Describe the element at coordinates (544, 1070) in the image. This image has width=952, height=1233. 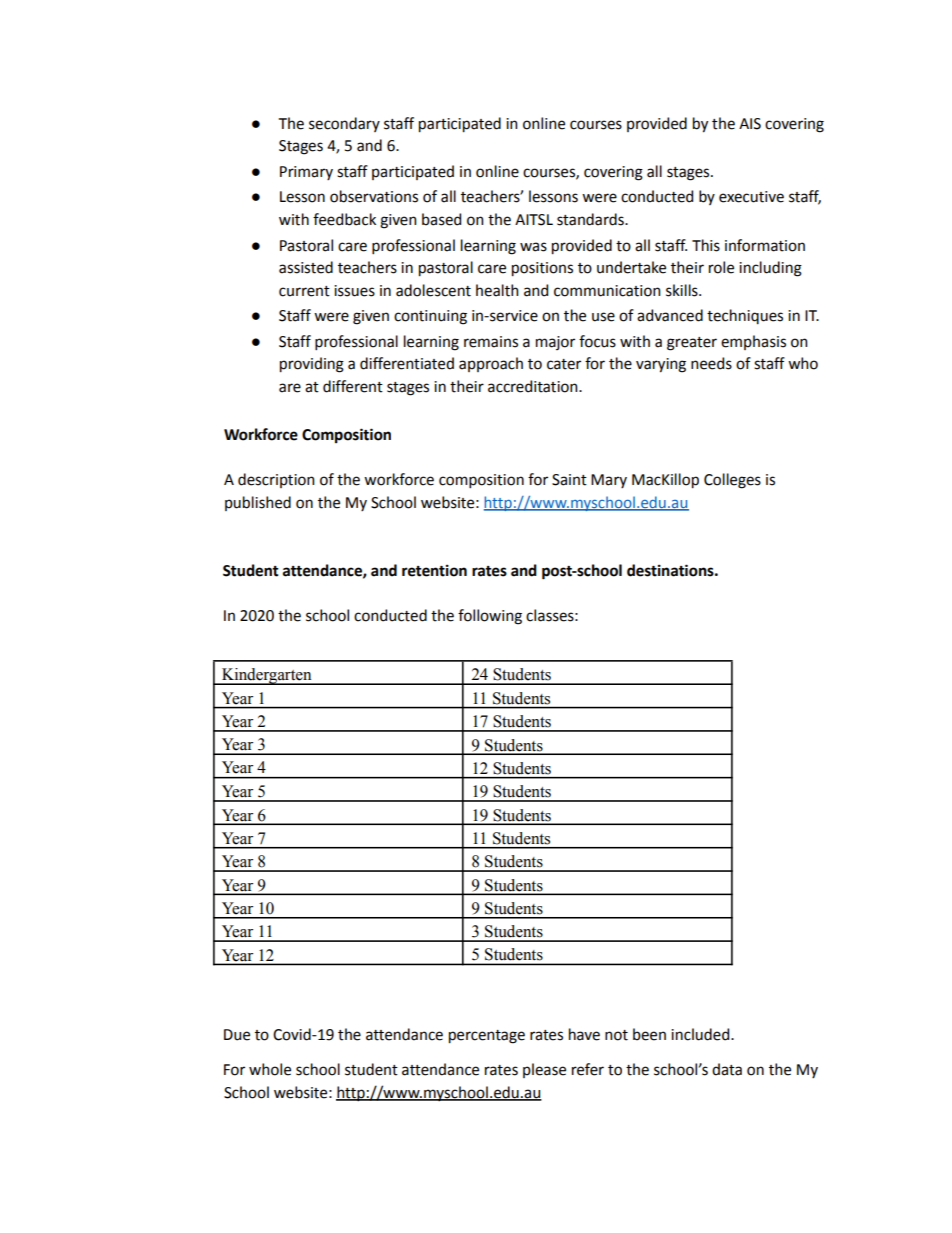
I see `please` at that location.
